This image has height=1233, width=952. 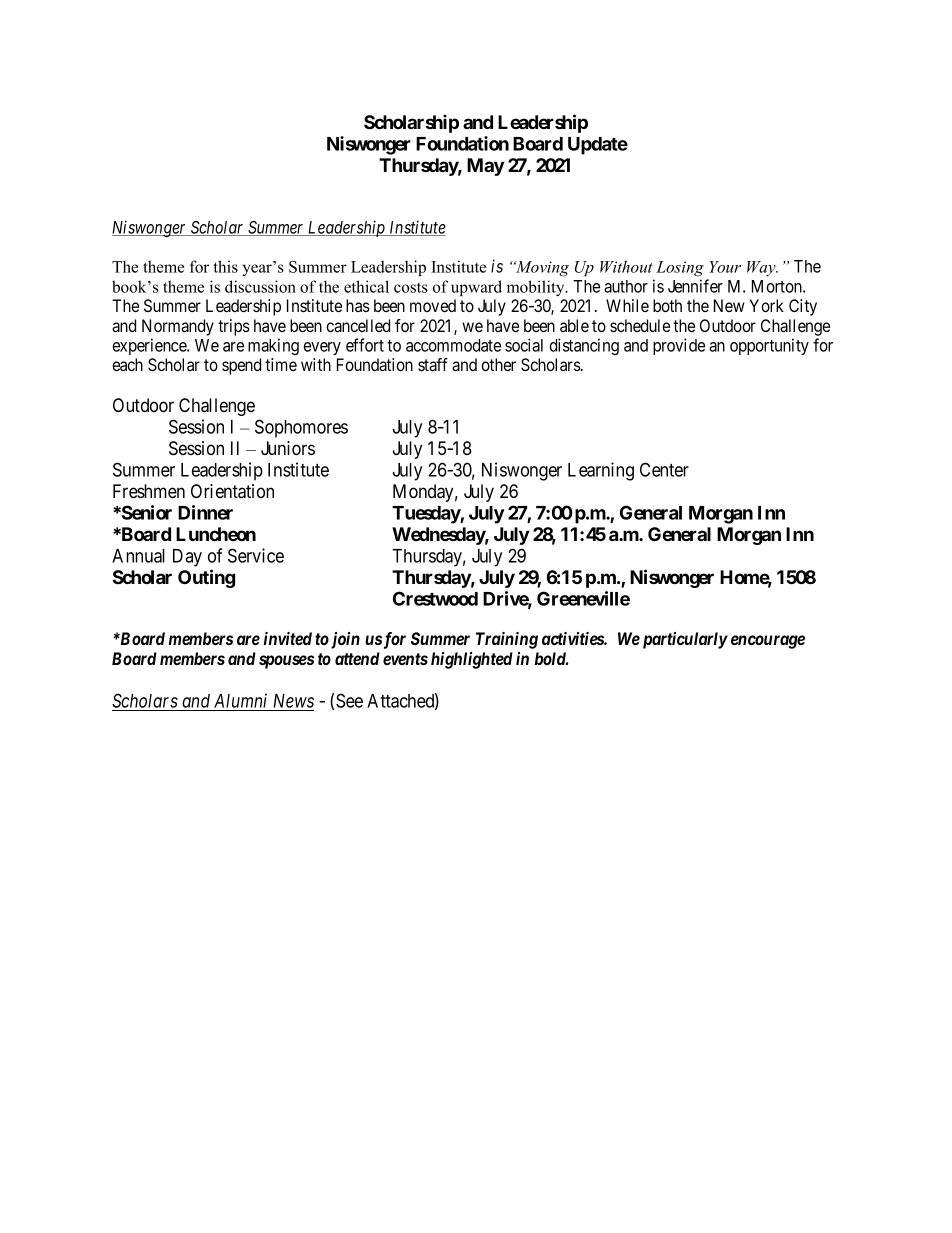 I want to click on this, so click(x=225, y=266).
